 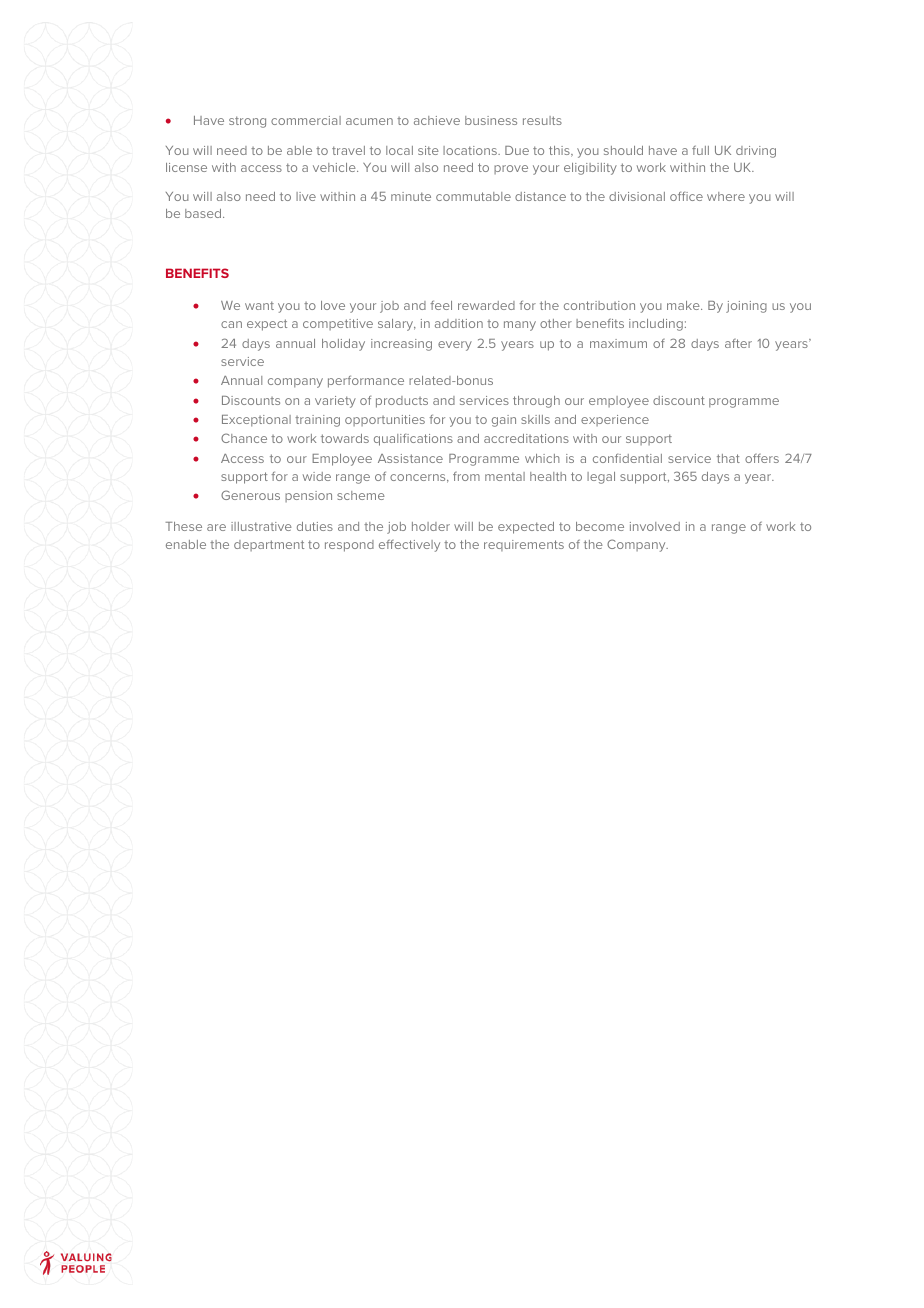 I want to click on business, so click(x=491, y=120).
